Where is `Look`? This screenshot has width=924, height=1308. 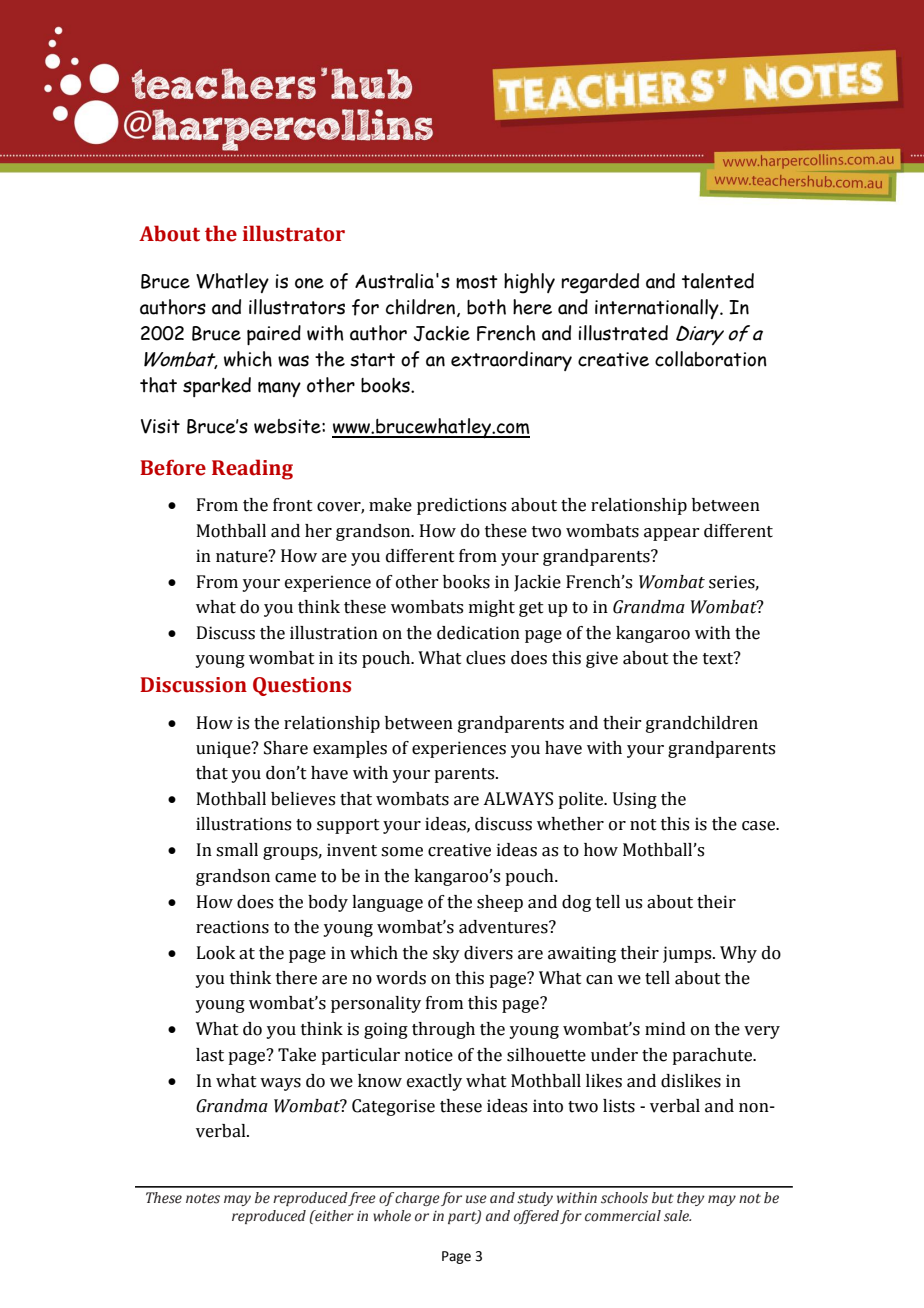 Look is located at coordinates (216, 953).
